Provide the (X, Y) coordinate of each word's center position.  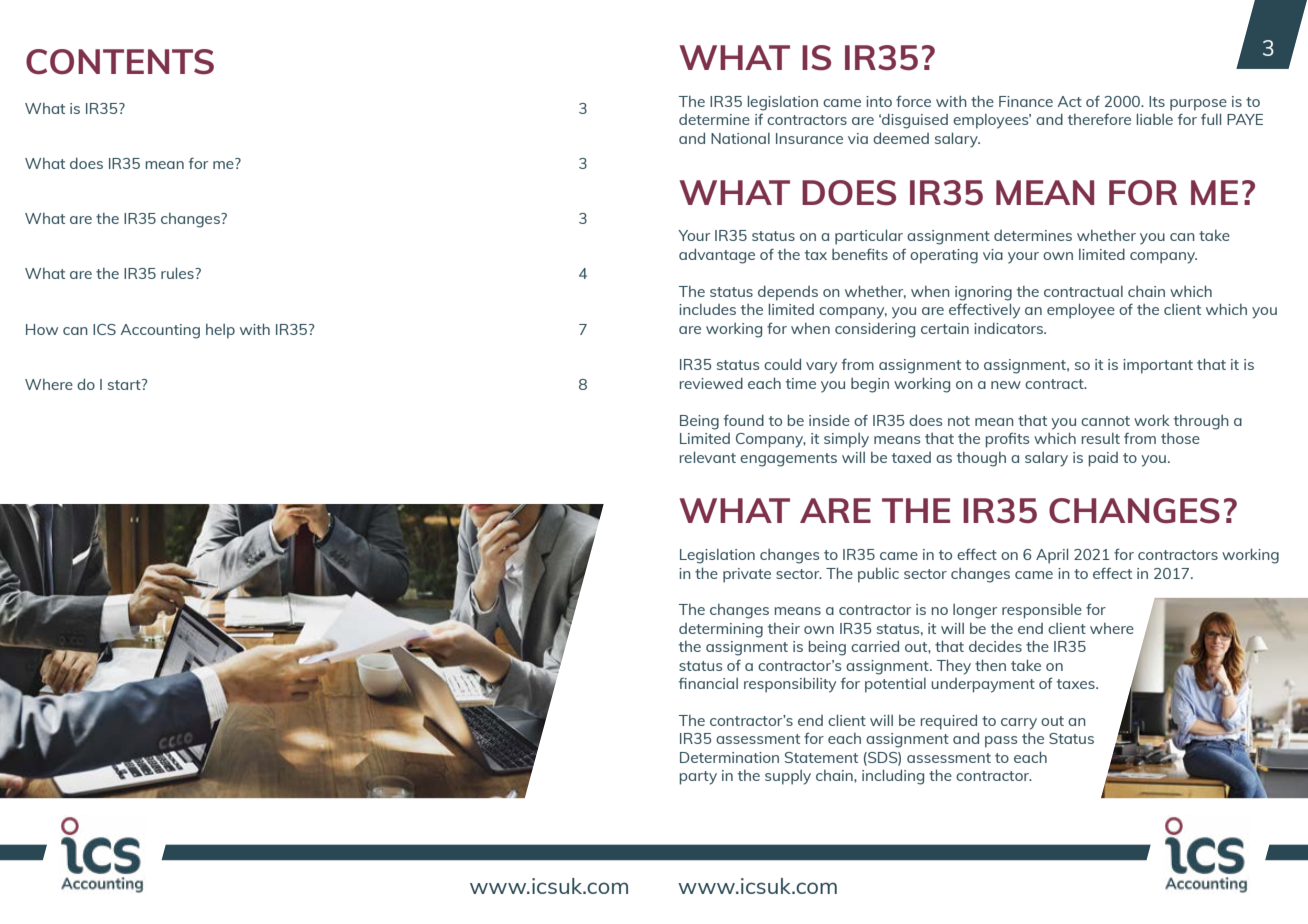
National (740, 138)
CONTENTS (120, 62)
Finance (1026, 101)
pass (1001, 742)
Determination (729, 757)
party (698, 778)
